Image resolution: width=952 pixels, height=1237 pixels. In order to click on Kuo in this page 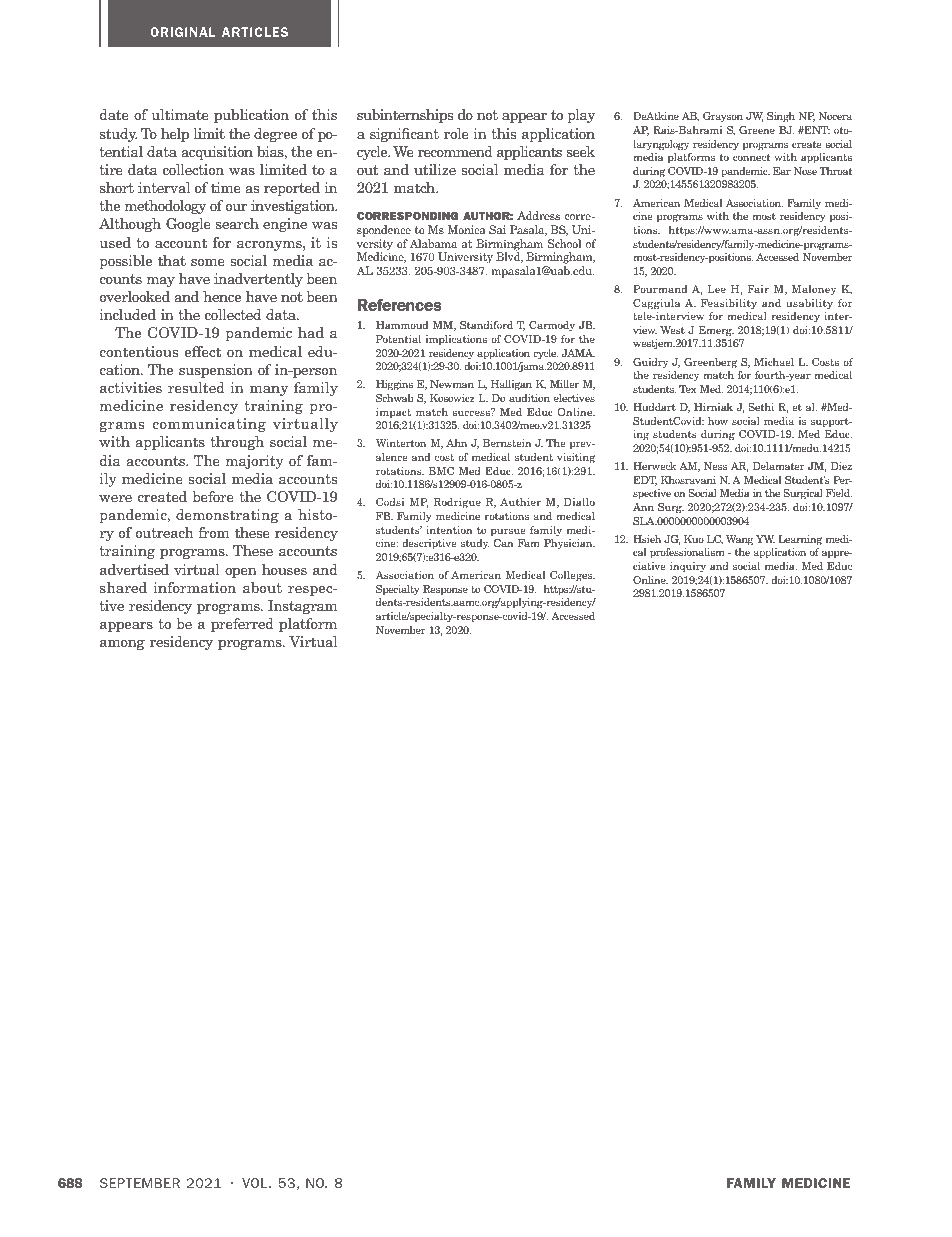, I will do `click(694, 539)`.
